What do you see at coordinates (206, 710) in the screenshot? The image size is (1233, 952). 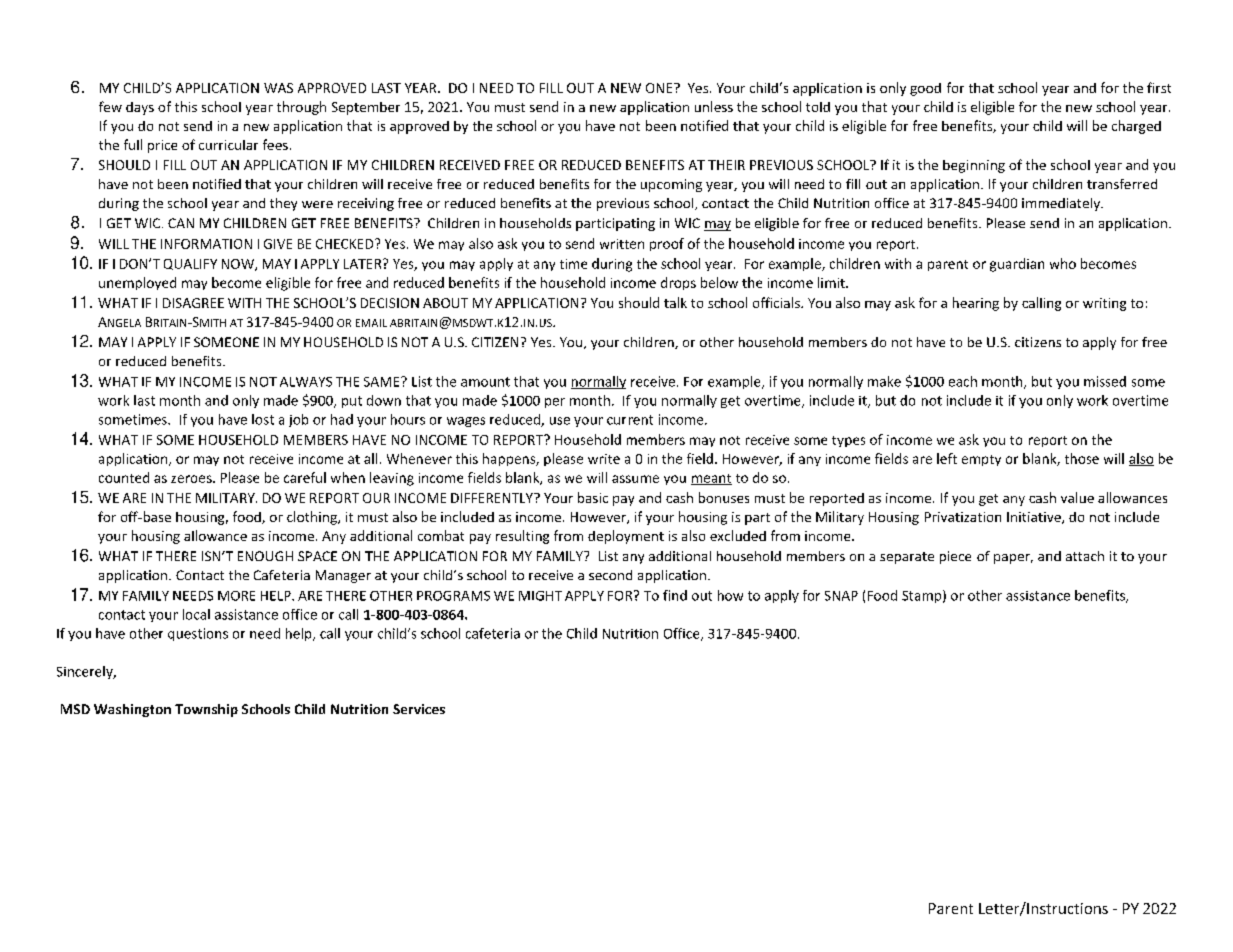 I see `Township` at bounding box center [206, 710].
